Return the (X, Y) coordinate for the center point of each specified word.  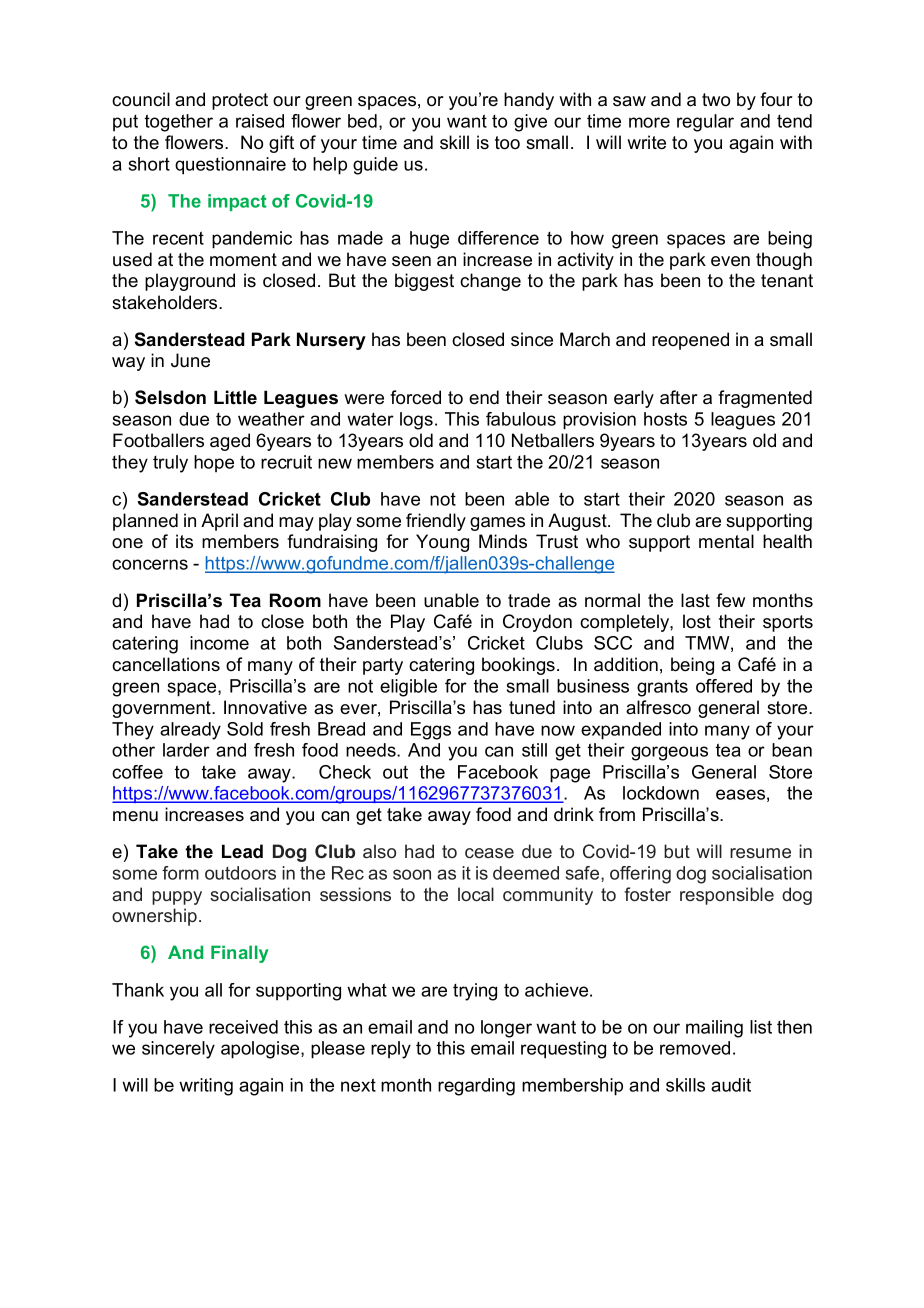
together (179, 123)
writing (206, 1087)
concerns (150, 564)
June (190, 360)
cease (489, 853)
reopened (690, 341)
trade (529, 600)
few (730, 600)
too (507, 143)
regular (705, 123)
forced (415, 397)
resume (760, 853)
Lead (242, 851)
